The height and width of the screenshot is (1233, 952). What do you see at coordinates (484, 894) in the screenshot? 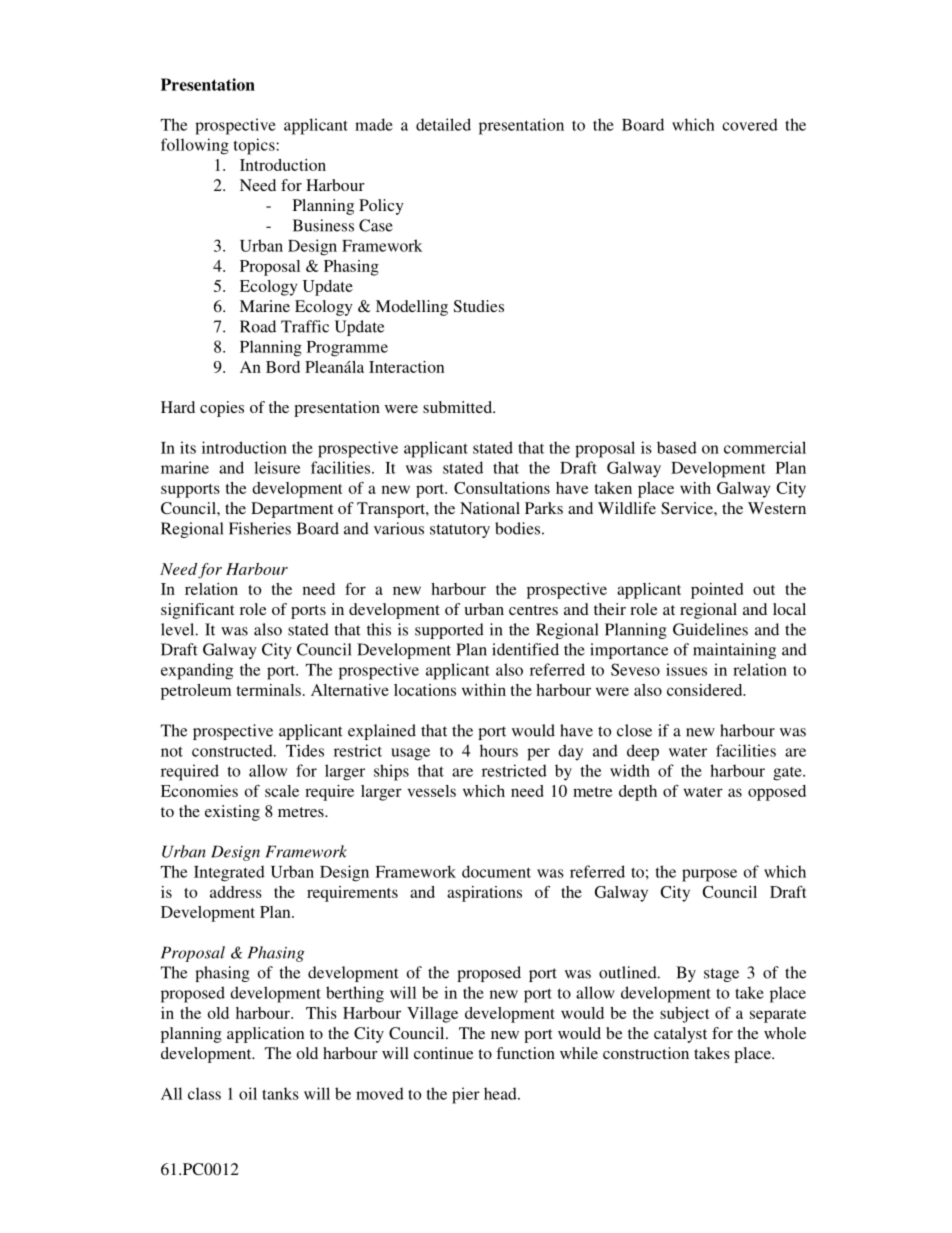
I see `aspirations` at bounding box center [484, 894].
